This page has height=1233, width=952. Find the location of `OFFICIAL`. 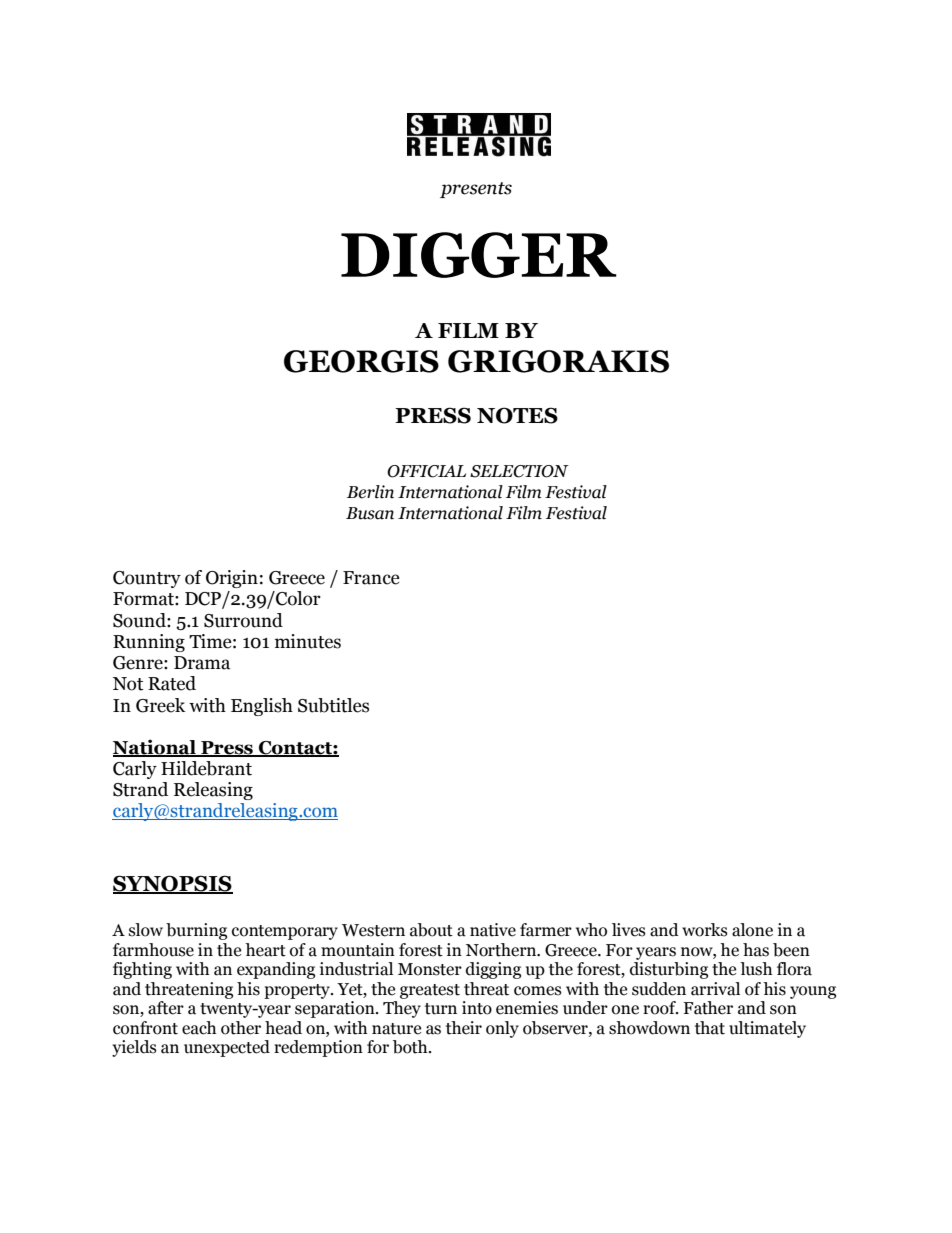

OFFICIAL is located at coordinates (426, 471).
